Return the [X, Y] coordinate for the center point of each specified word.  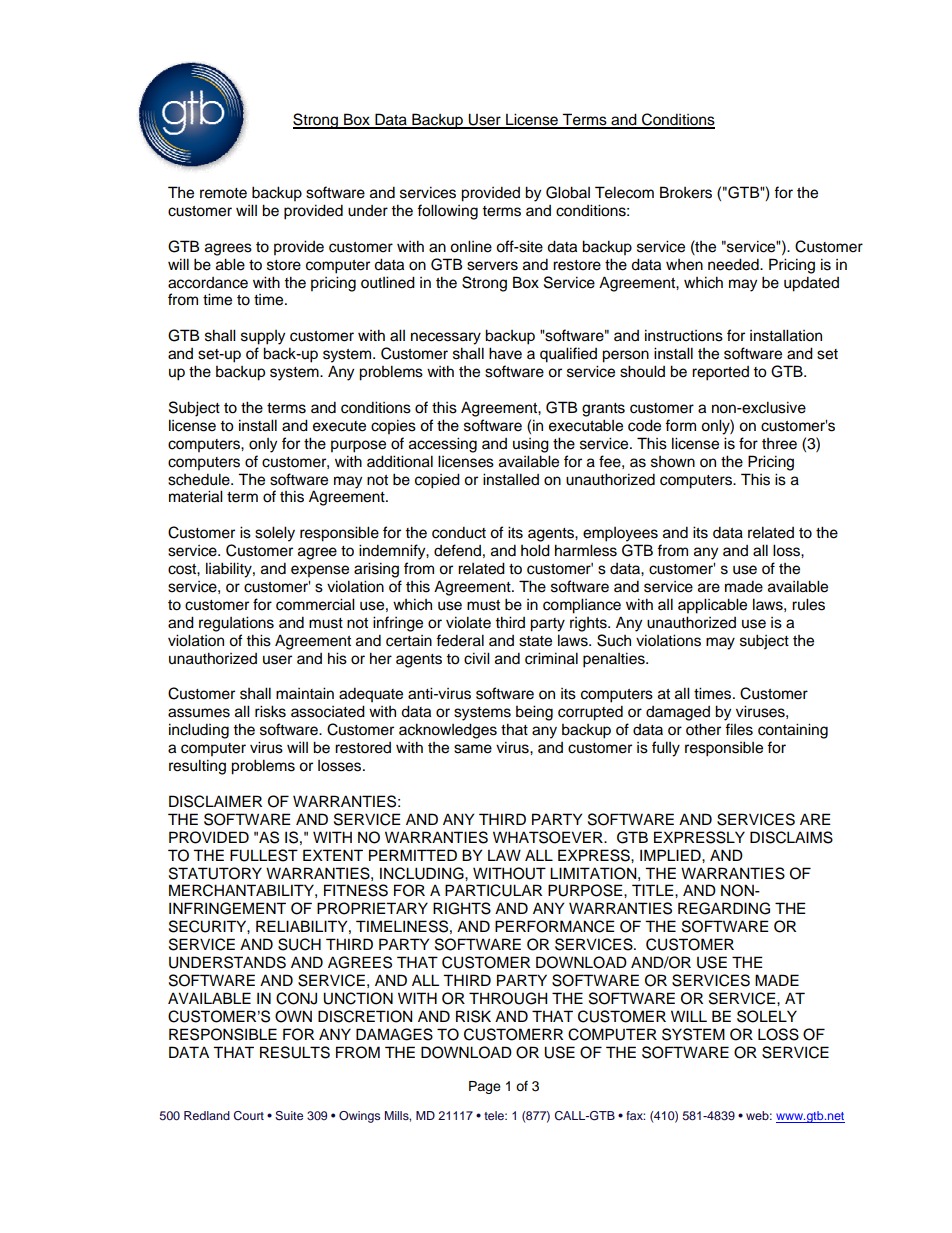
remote [223, 193]
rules [808, 604]
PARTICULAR [493, 890]
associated [328, 711]
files [739, 729]
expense [320, 571]
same [473, 749]
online [471, 246]
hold [535, 550]
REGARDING [724, 908]
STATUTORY [215, 873]
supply [263, 337]
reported [720, 373]
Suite [289, 1116]
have [505, 353]
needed [734, 264]
